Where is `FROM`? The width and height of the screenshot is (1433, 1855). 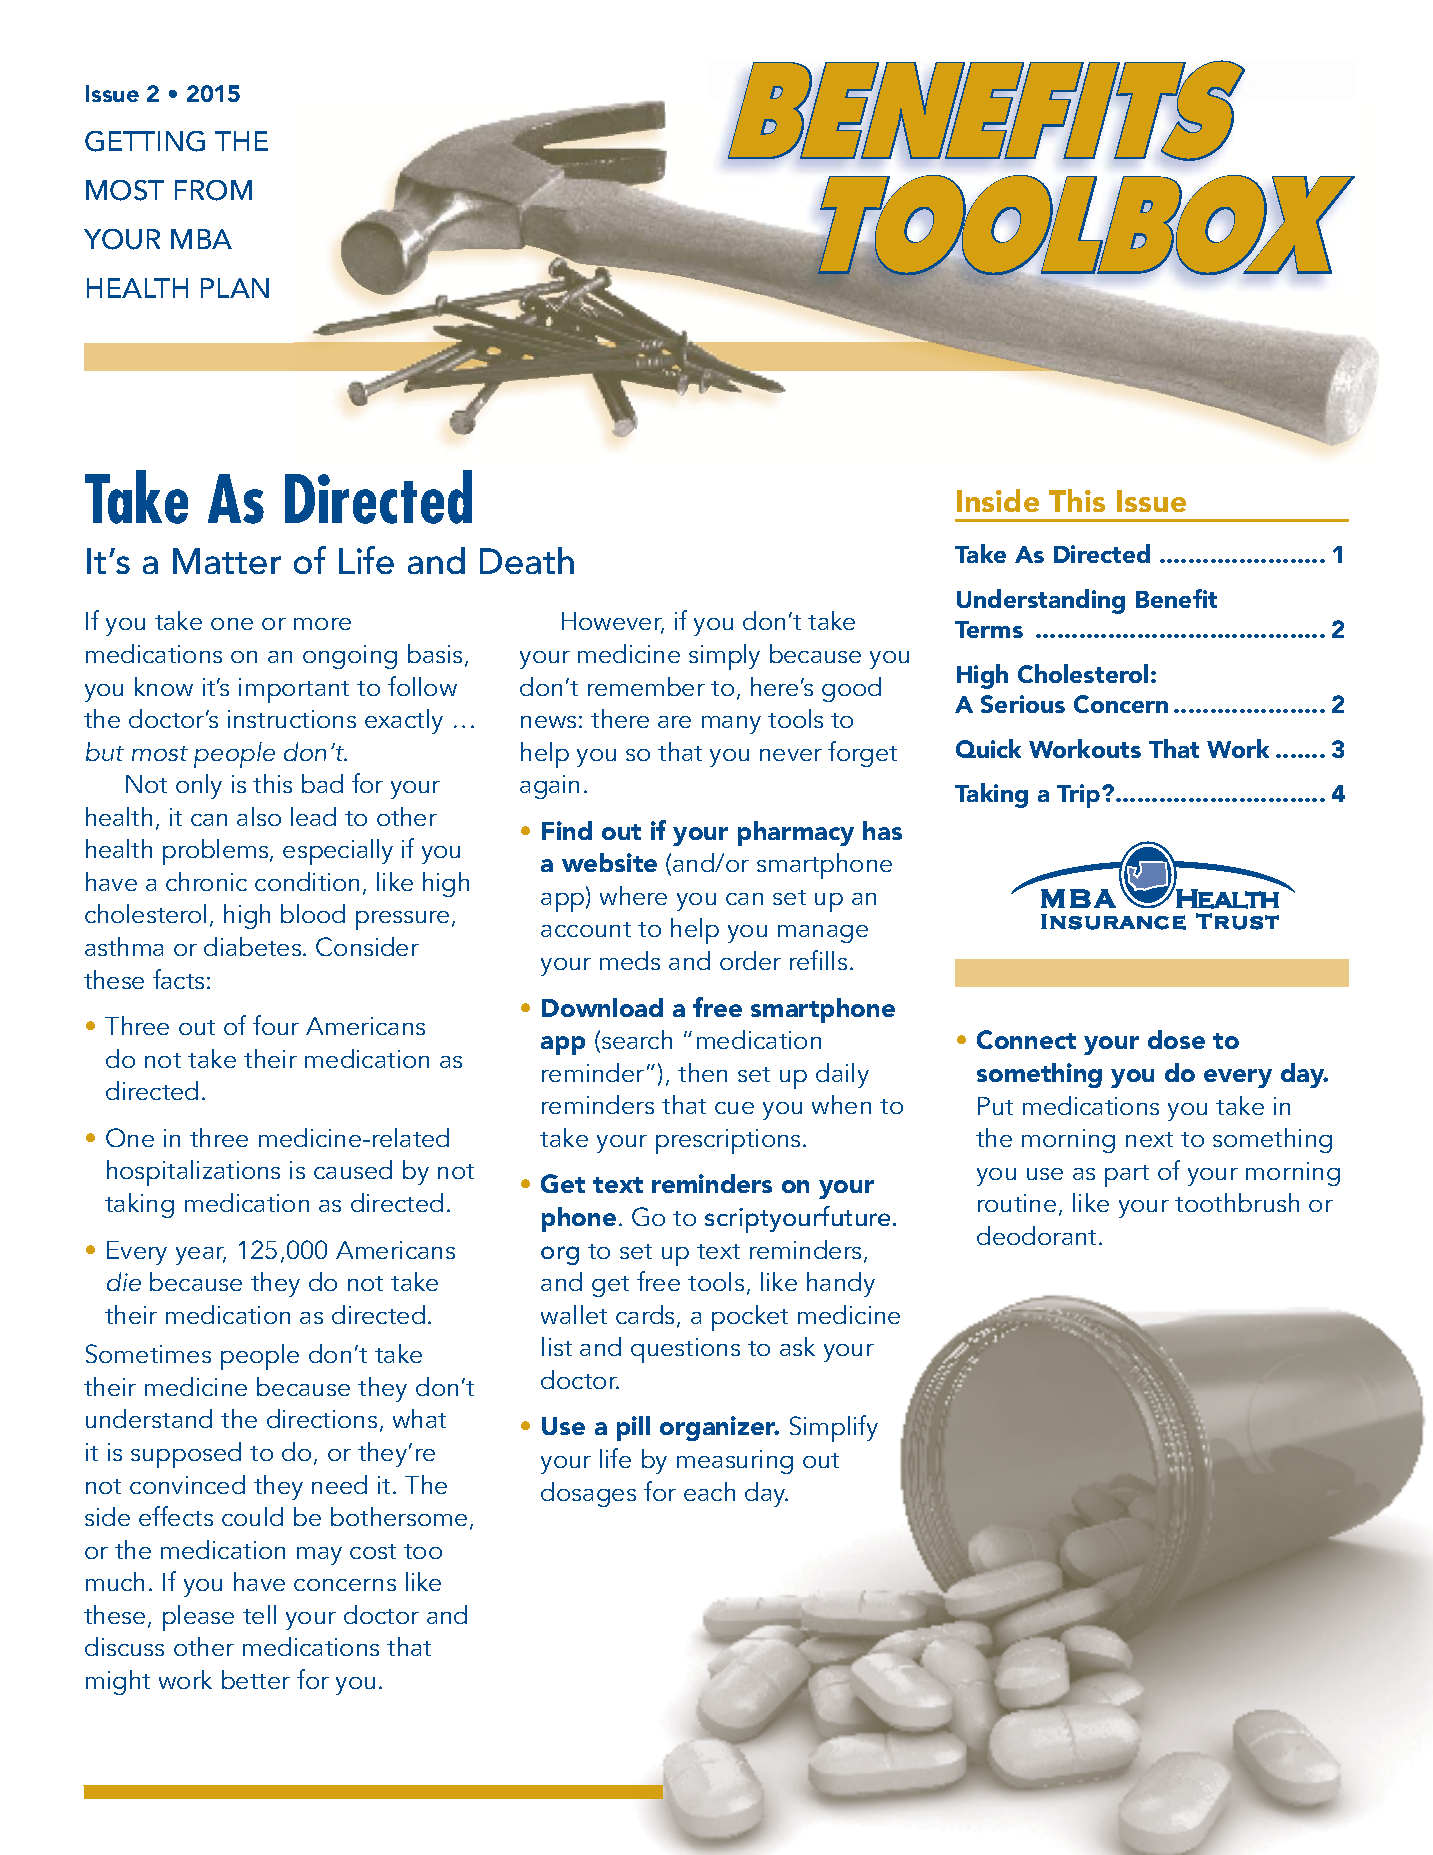
FROM is located at coordinates (213, 190).
